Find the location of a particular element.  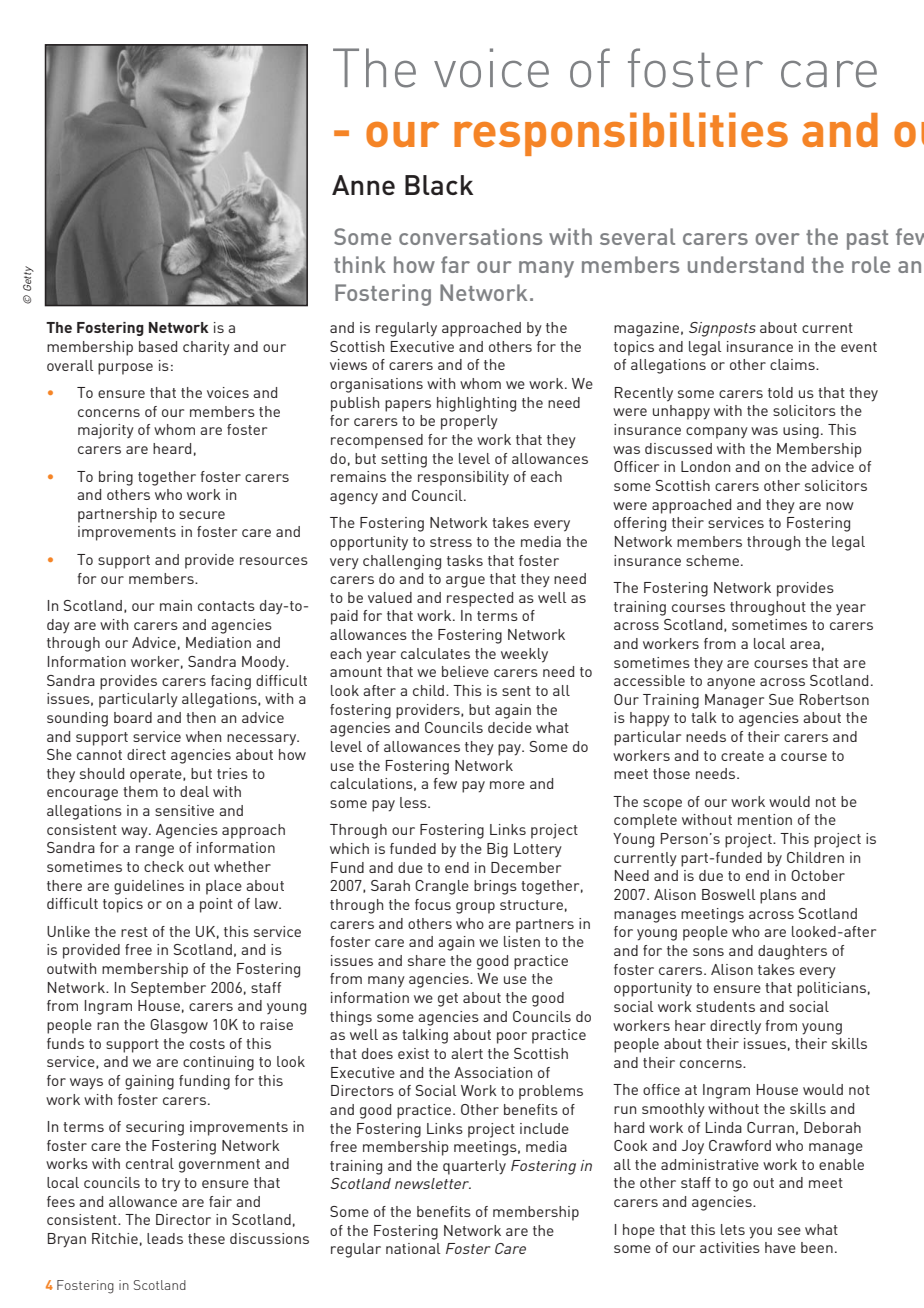

using is located at coordinates (801, 431).
